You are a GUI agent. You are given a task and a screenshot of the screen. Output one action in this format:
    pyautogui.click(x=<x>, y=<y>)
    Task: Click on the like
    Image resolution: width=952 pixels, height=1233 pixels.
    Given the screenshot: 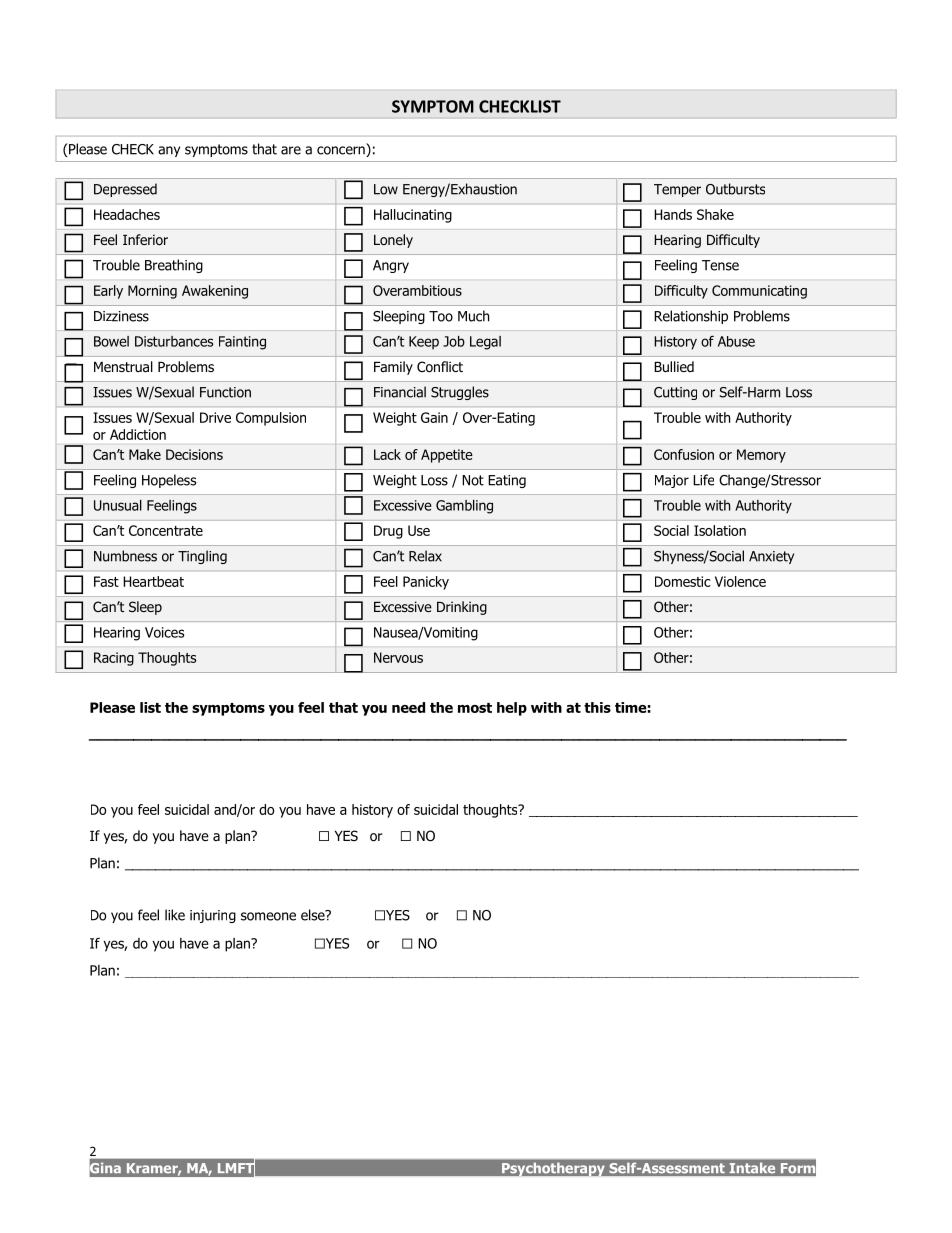 What is the action you would take?
    pyautogui.click(x=175, y=915)
